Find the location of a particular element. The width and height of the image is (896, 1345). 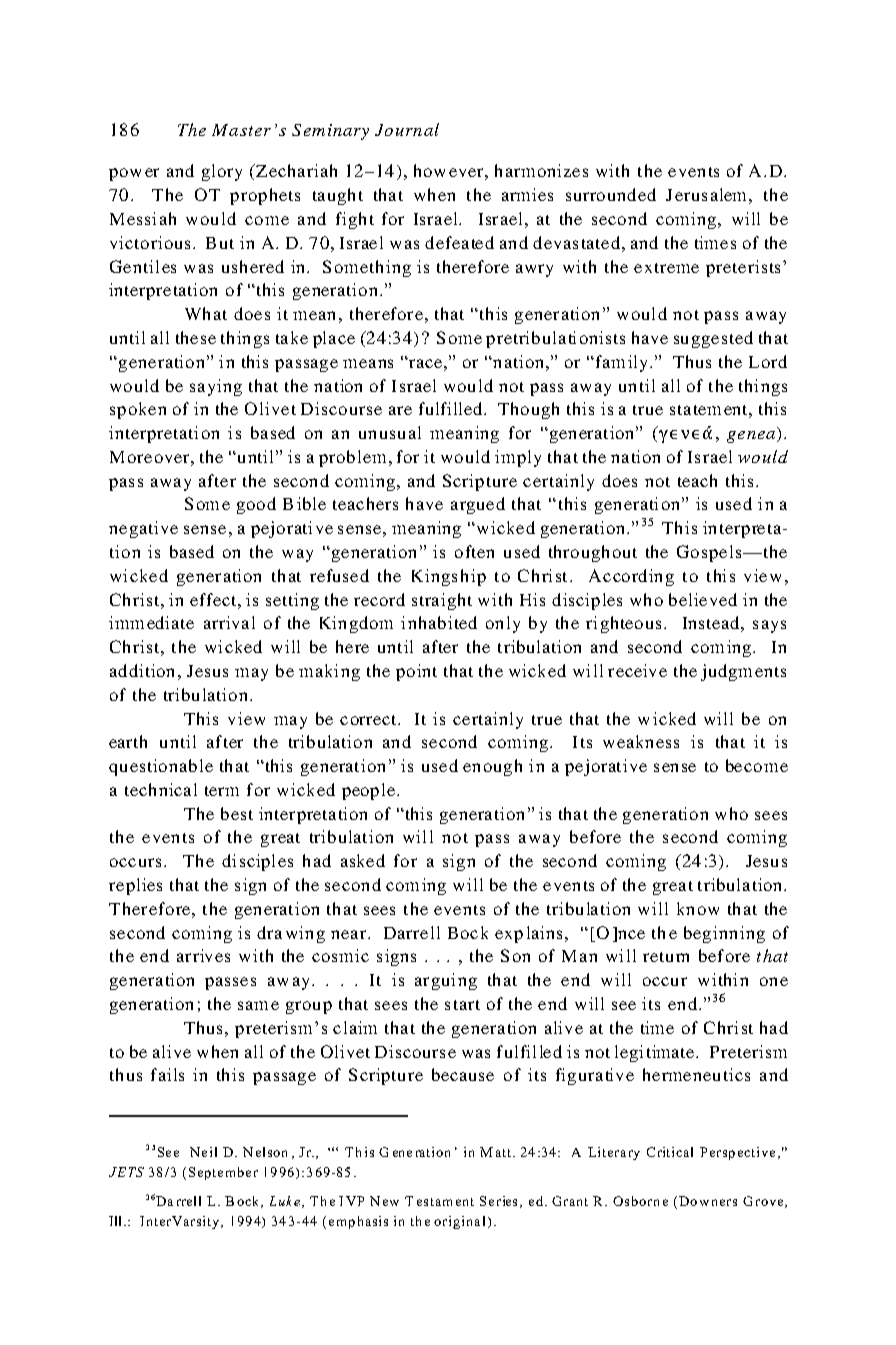

saying is located at coordinates (216, 387).
